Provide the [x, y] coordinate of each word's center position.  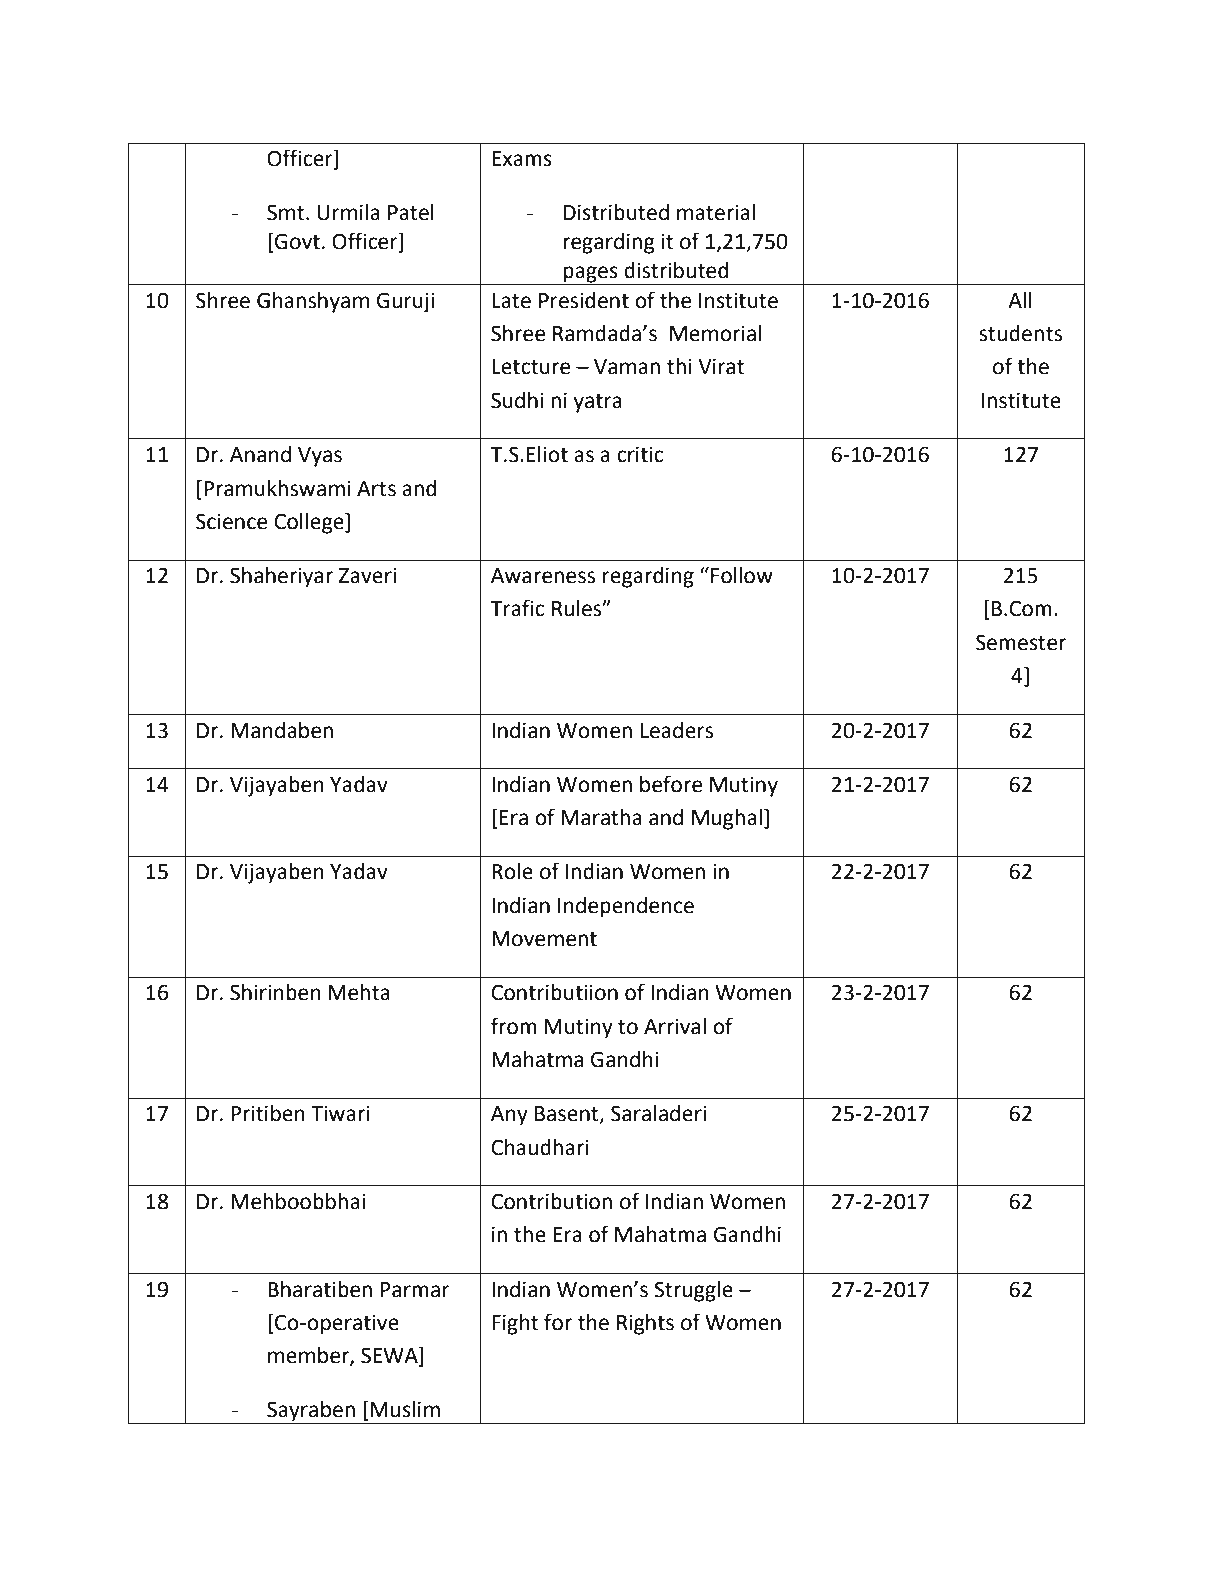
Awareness [543, 576]
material [716, 212]
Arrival [675, 1026]
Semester [1021, 642]
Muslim [405, 1409]
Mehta [359, 992]
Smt [285, 212]
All [1020, 300]
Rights [645, 1324]
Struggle [693, 1291]
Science [231, 521]
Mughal [727, 819]
